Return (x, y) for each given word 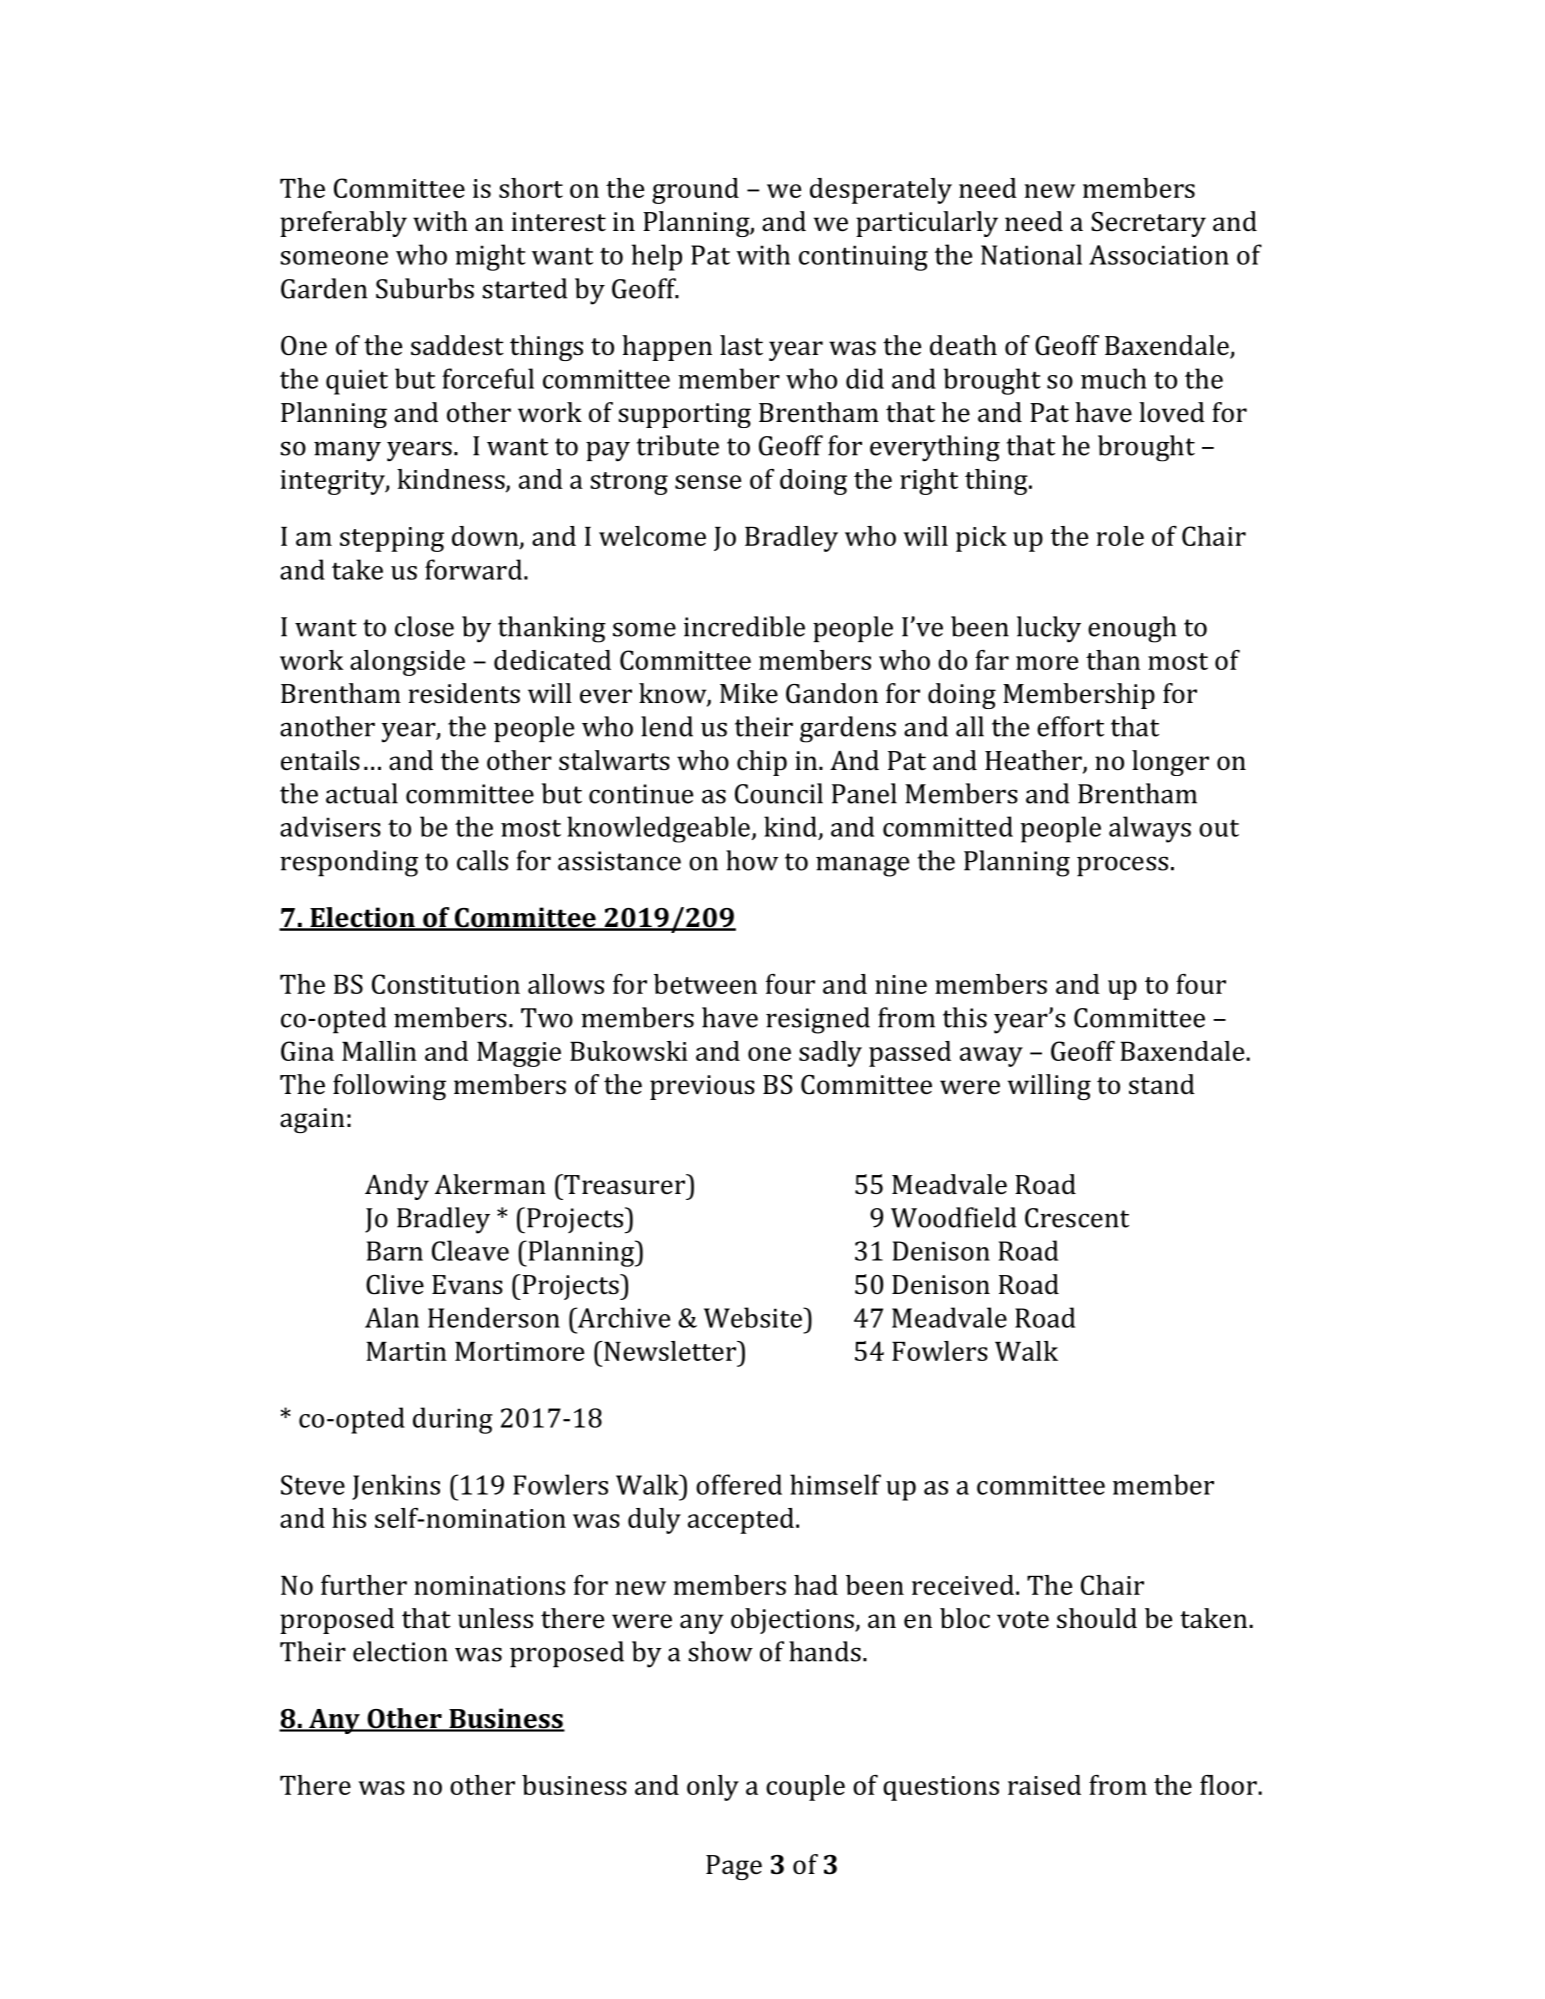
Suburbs (425, 288)
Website (754, 1317)
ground (695, 191)
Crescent (1077, 1218)
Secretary (1148, 224)
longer (1170, 763)
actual (362, 793)
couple (805, 1788)
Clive (395, 1284)
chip (762, 763)
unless (495, 1618)
